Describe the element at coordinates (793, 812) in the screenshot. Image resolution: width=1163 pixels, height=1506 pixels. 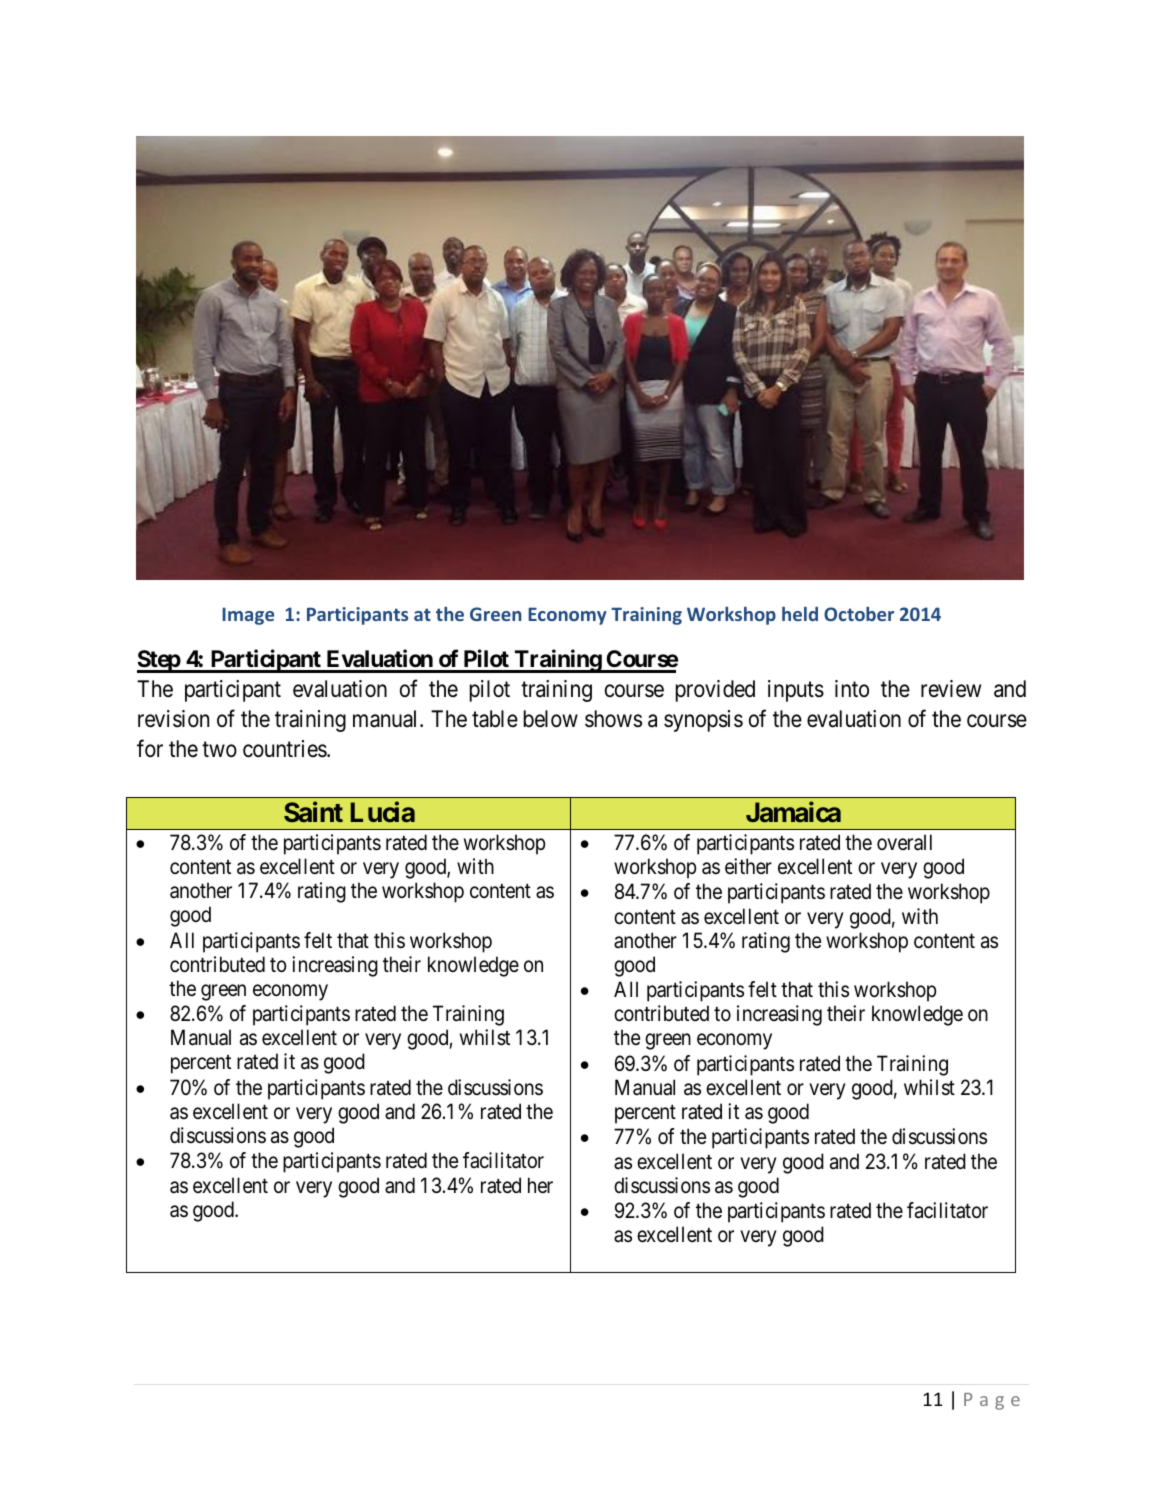
I see `Jamaica` at that location.
